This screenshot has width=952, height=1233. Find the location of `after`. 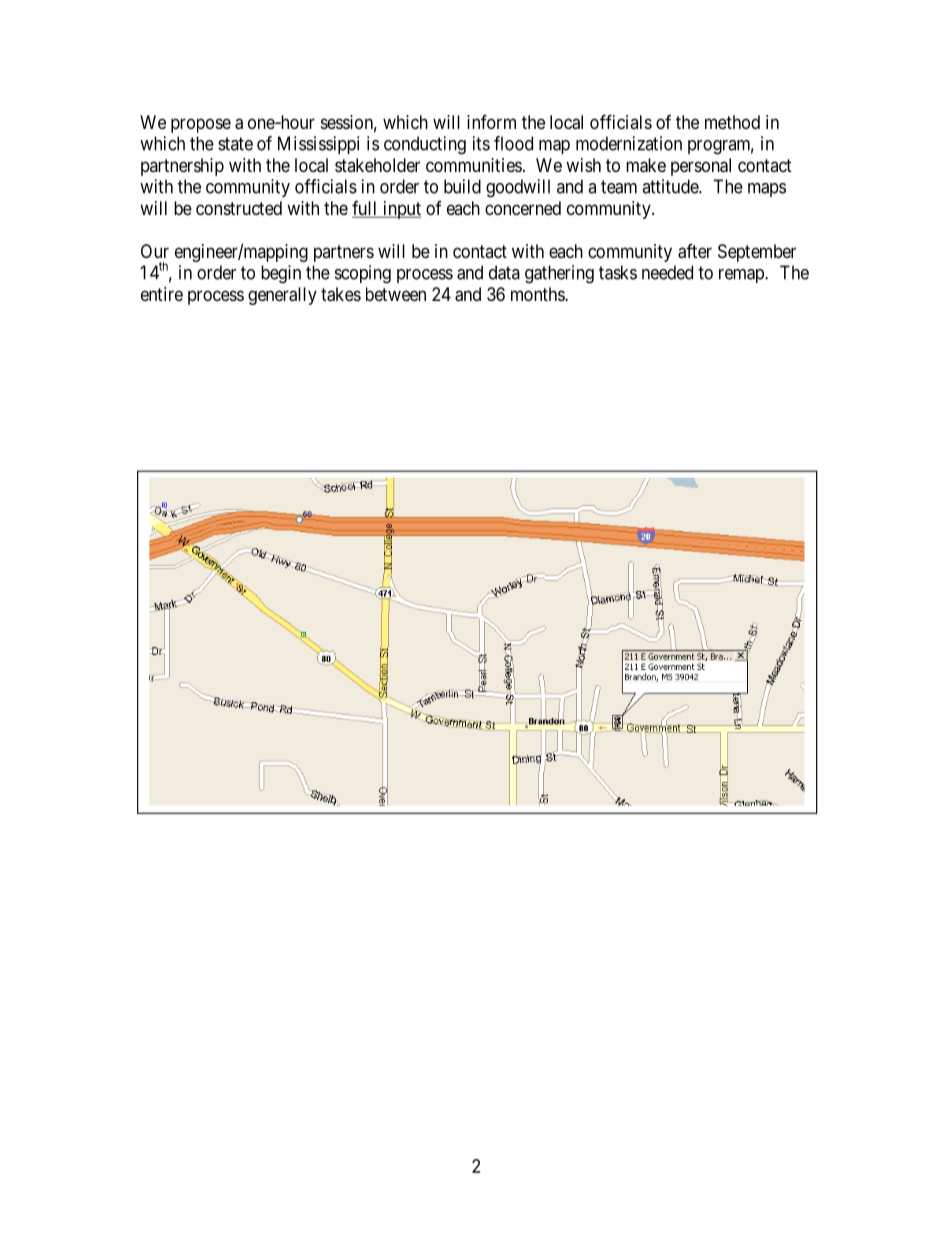

after is located at coordinates (695, 251).
